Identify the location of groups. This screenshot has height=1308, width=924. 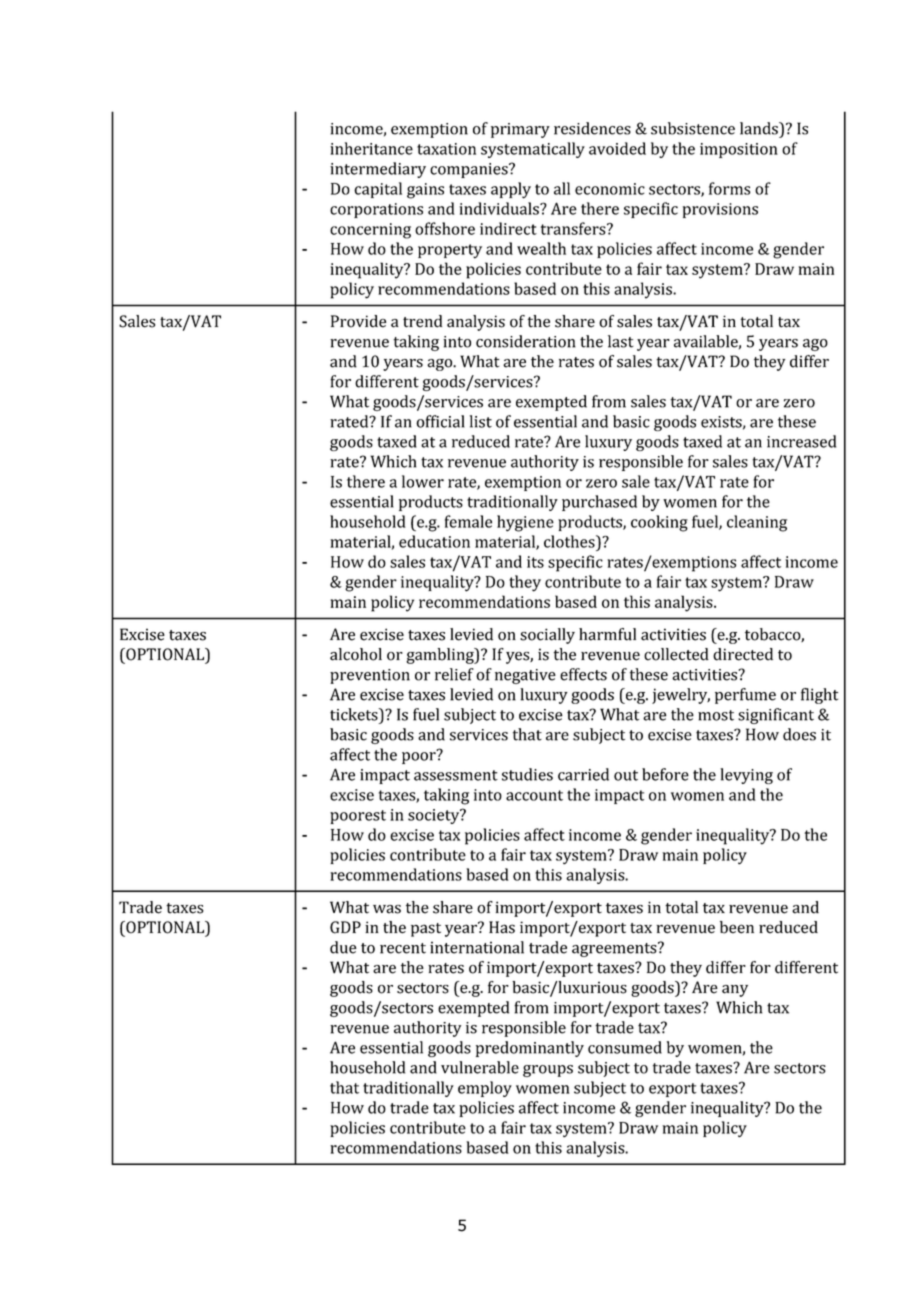
(548, 1071).
